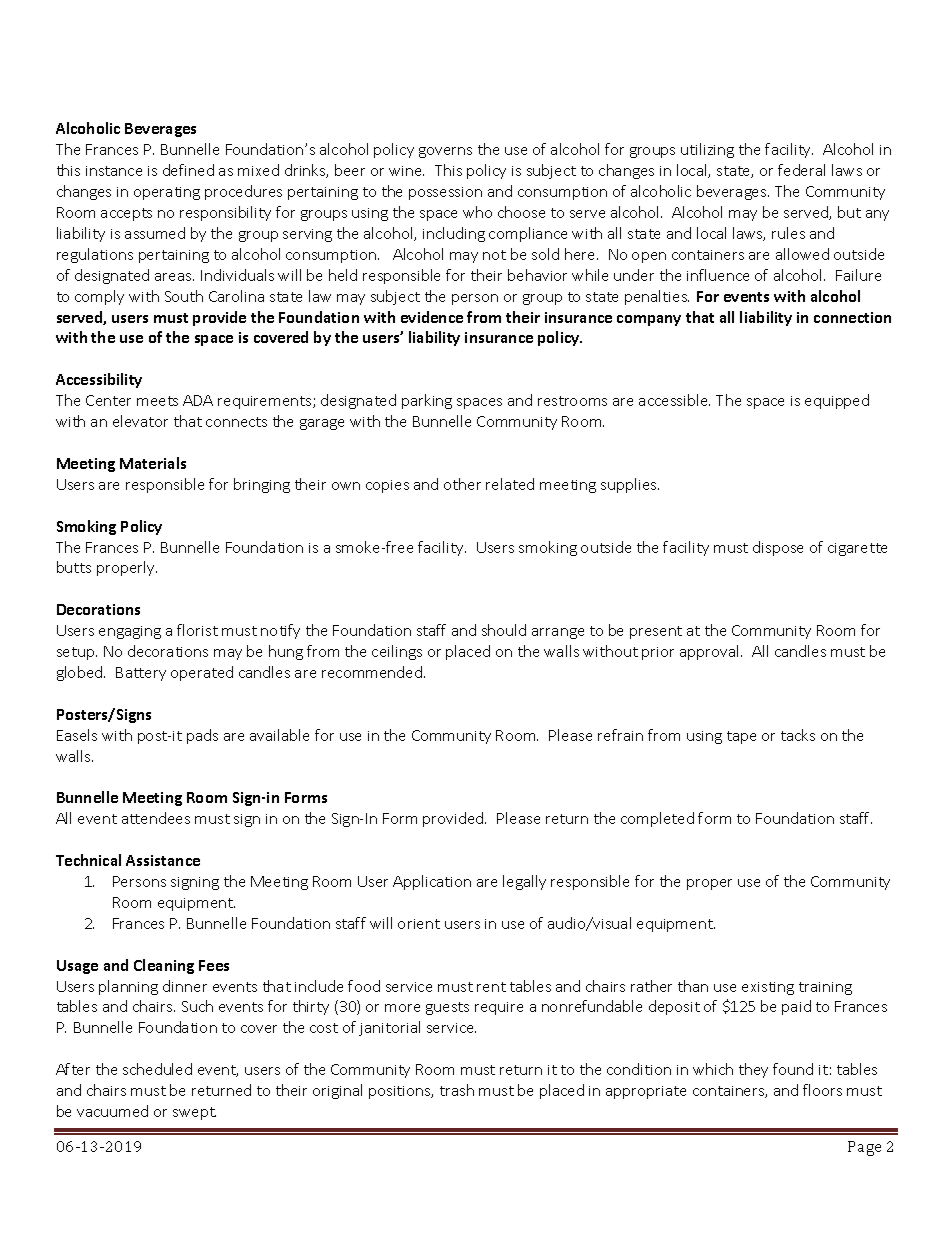 This screenshot has width=952, height=1233. I want to click on should, so click(504, 630).
